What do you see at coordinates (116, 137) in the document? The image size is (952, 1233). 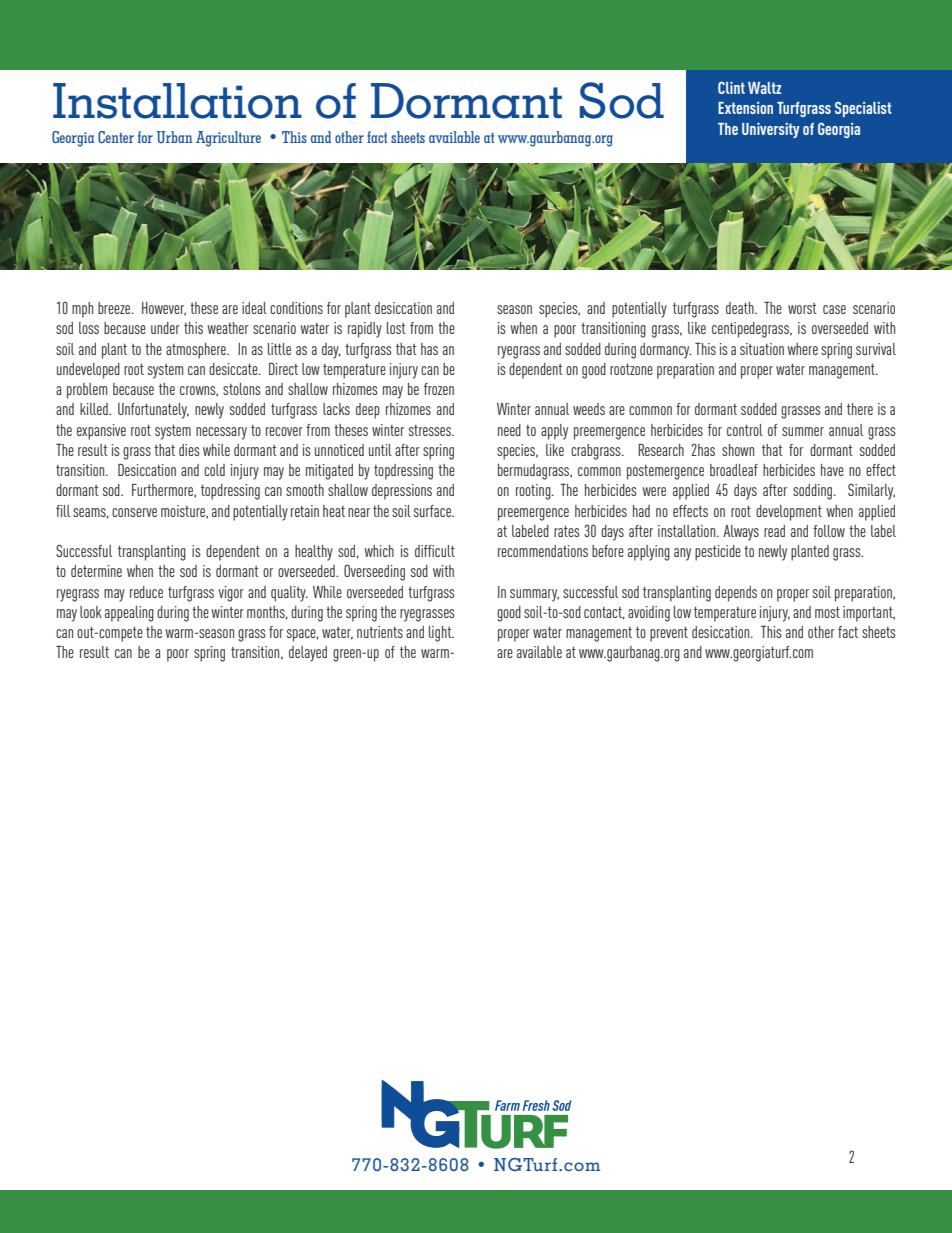 I see `Center` at bounding box center [116, 137].
